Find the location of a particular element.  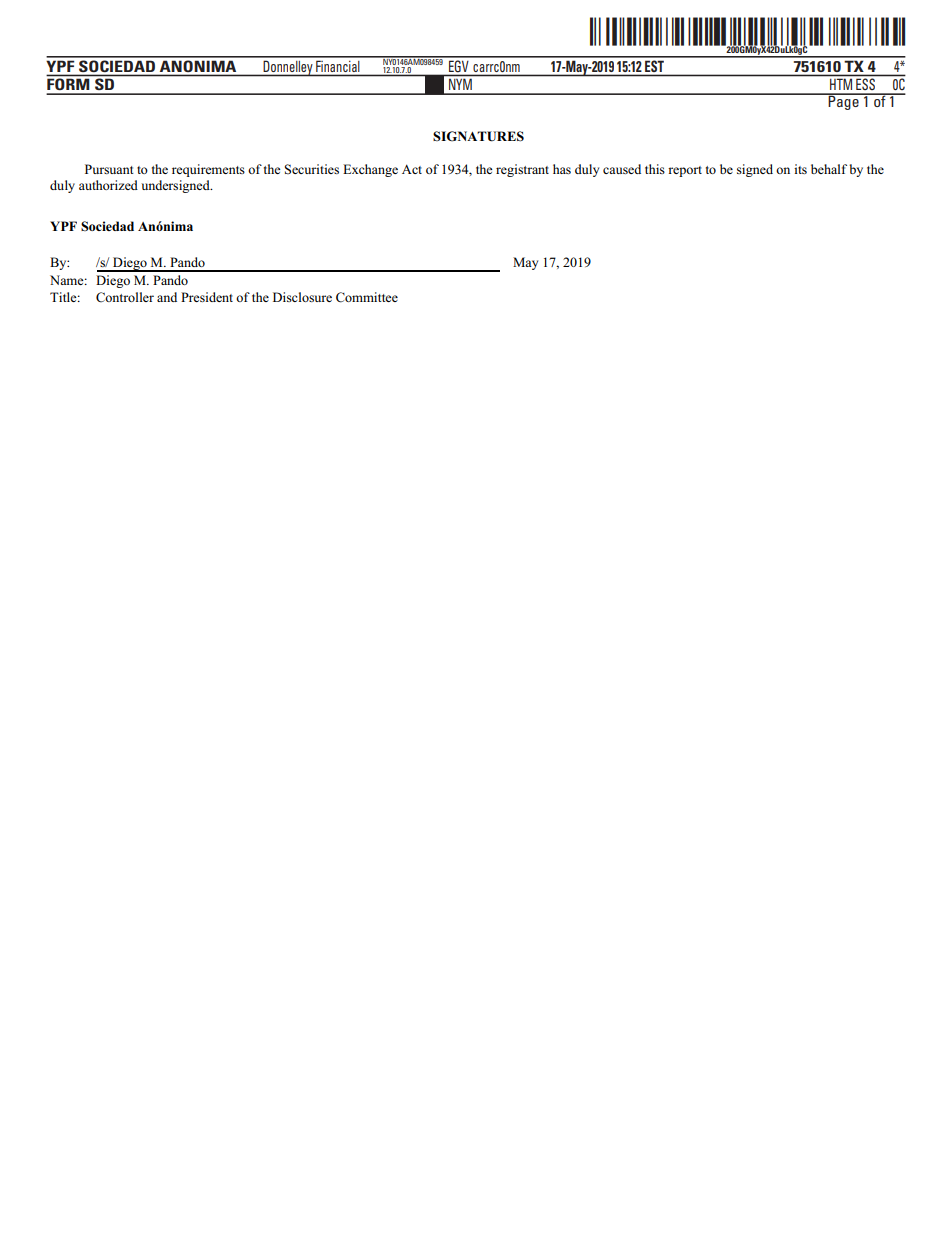

authorized is located at coordinates (108, 185).
